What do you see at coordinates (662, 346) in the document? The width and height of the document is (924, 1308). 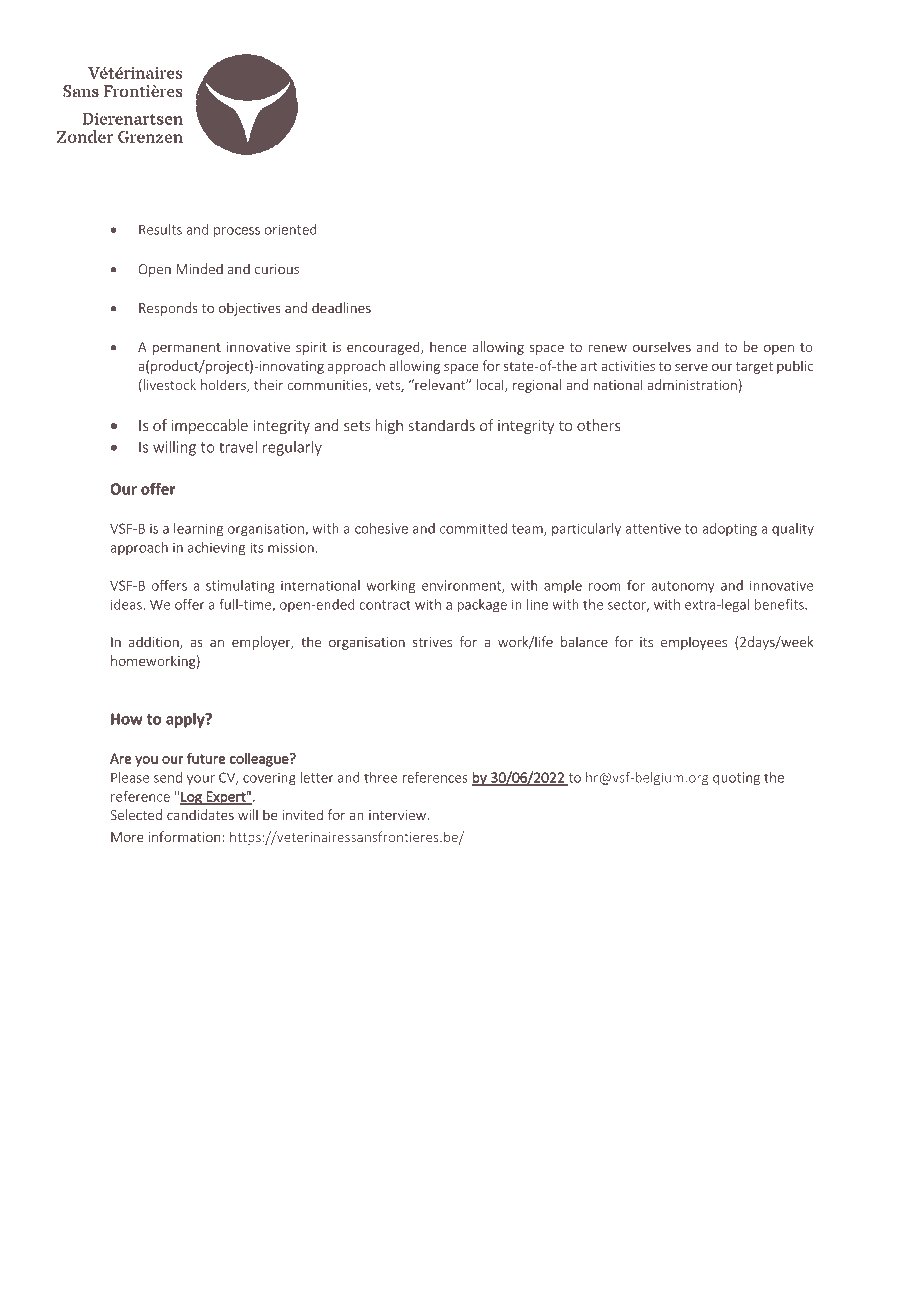 I see `ourselves` at bounding box center [662, 346].
